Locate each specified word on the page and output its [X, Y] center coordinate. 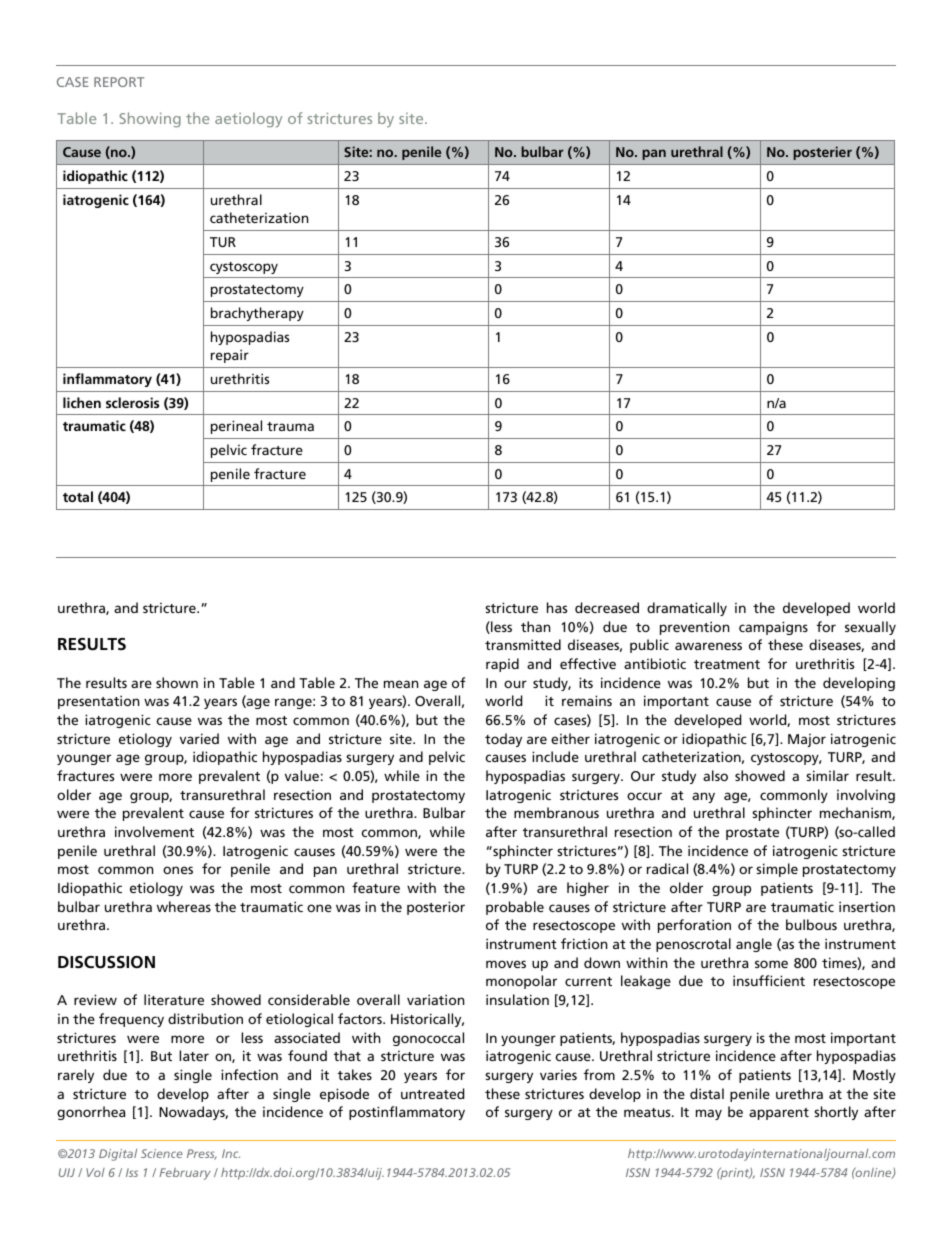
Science [162, 1153]
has [557, 607]
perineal [236, 427]
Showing [150, 120]
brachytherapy [257, 314]
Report [119, 82]
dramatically [687, 609]
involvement [154, 831]
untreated [432, 1093]
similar [827, 775]
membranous [556, 812]
